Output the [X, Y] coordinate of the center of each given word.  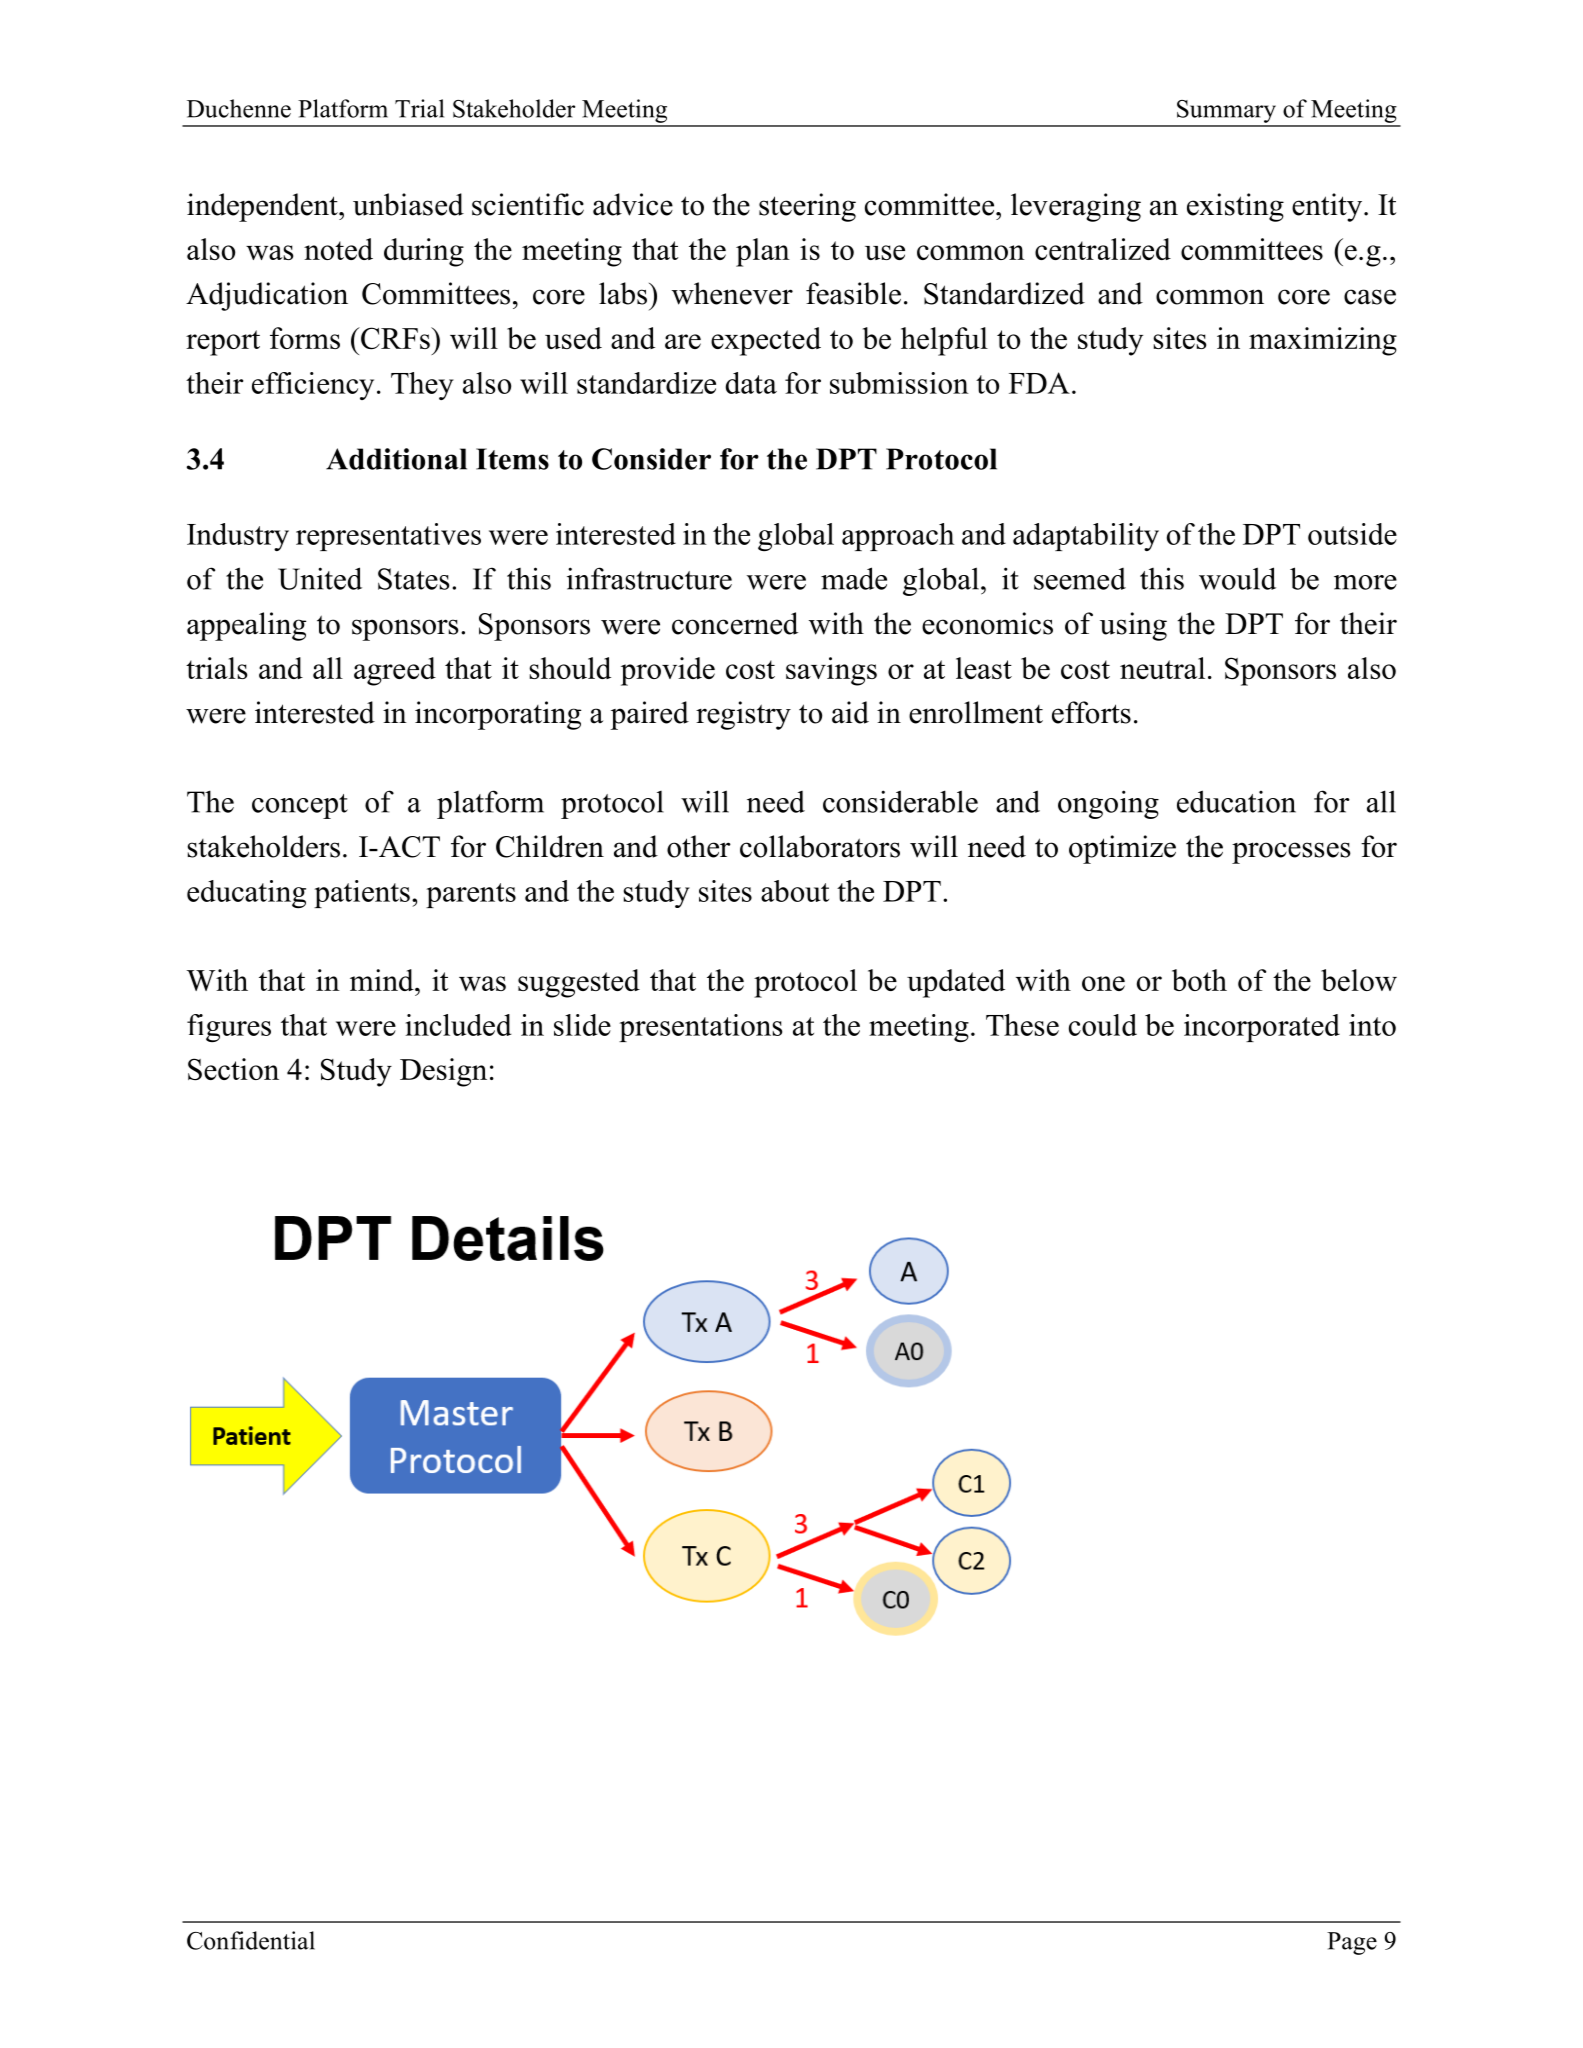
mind [383, 980]
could [1103, 1025]
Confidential [251, 1940]
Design [443, 1072]
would [1237, 578]
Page [1352, 1943]
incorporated [1262, 1028]
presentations [700, 1028]
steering [807, 207]
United [320, 578]
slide [582, 1025]
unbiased [408, 204]
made [854, 578]
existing [1235, 207]
